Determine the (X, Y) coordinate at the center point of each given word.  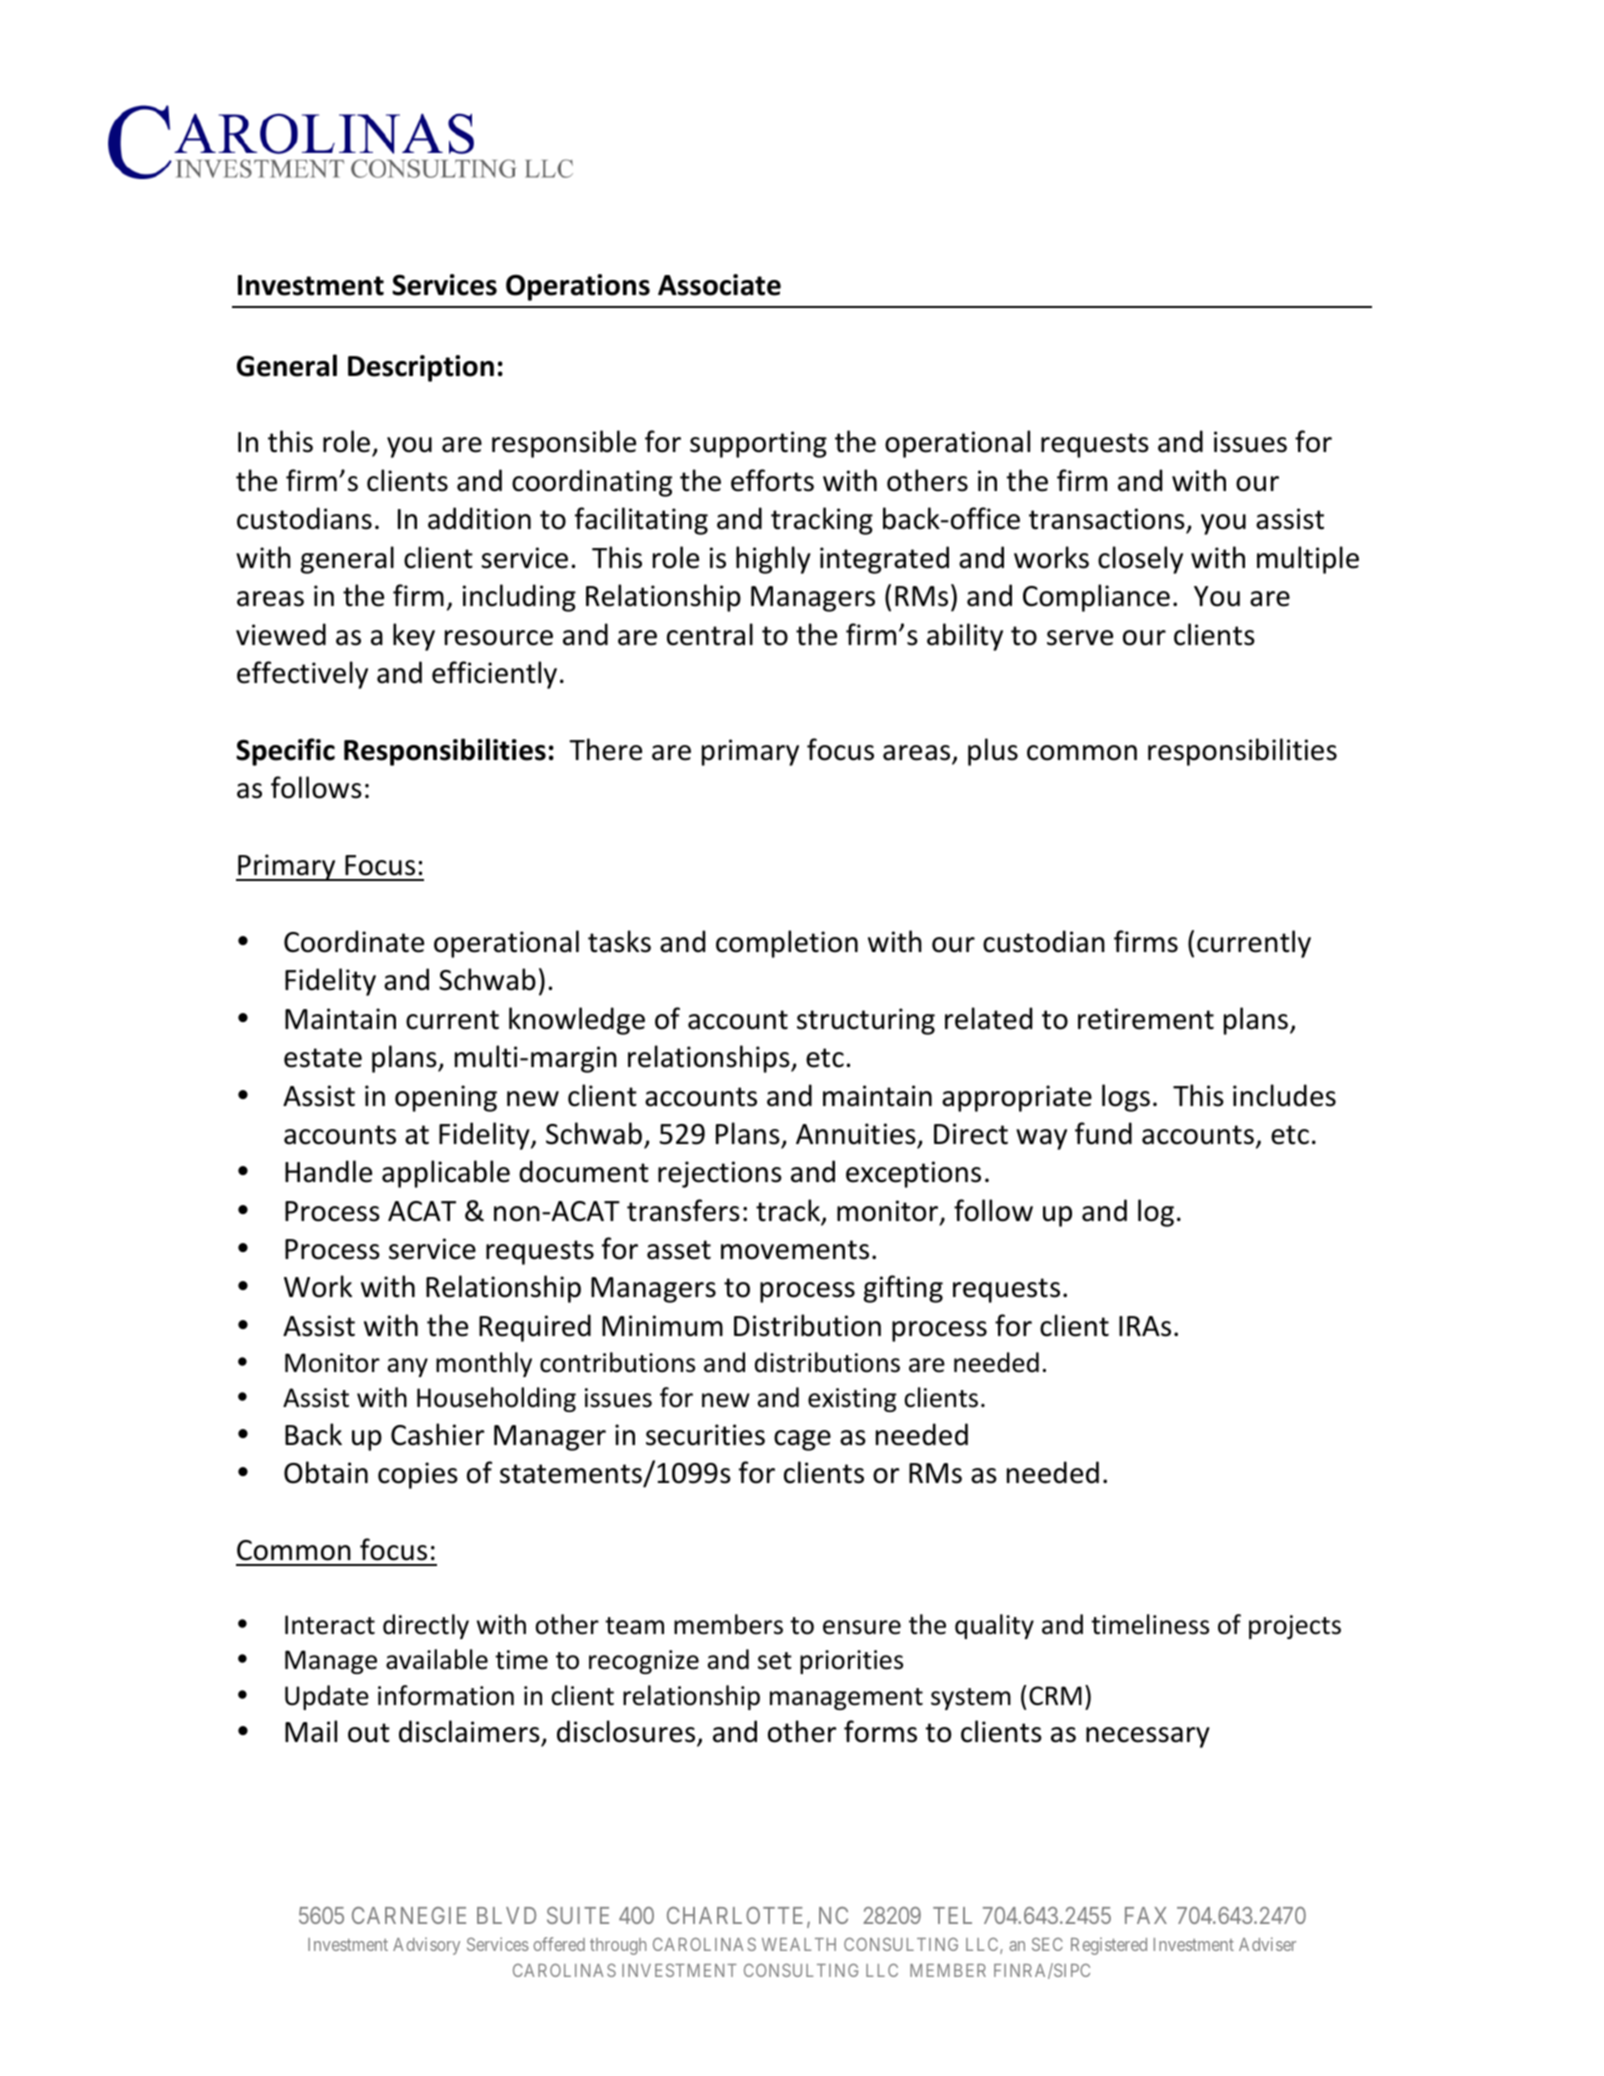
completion (787, 944)
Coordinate (354, 941)
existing (852, 1400)
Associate (719, 285)
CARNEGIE (409, 1915)
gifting (903, 1289)
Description (421, 368)
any (408, 1367)
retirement (1146, 1019)
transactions (1107, 519)
